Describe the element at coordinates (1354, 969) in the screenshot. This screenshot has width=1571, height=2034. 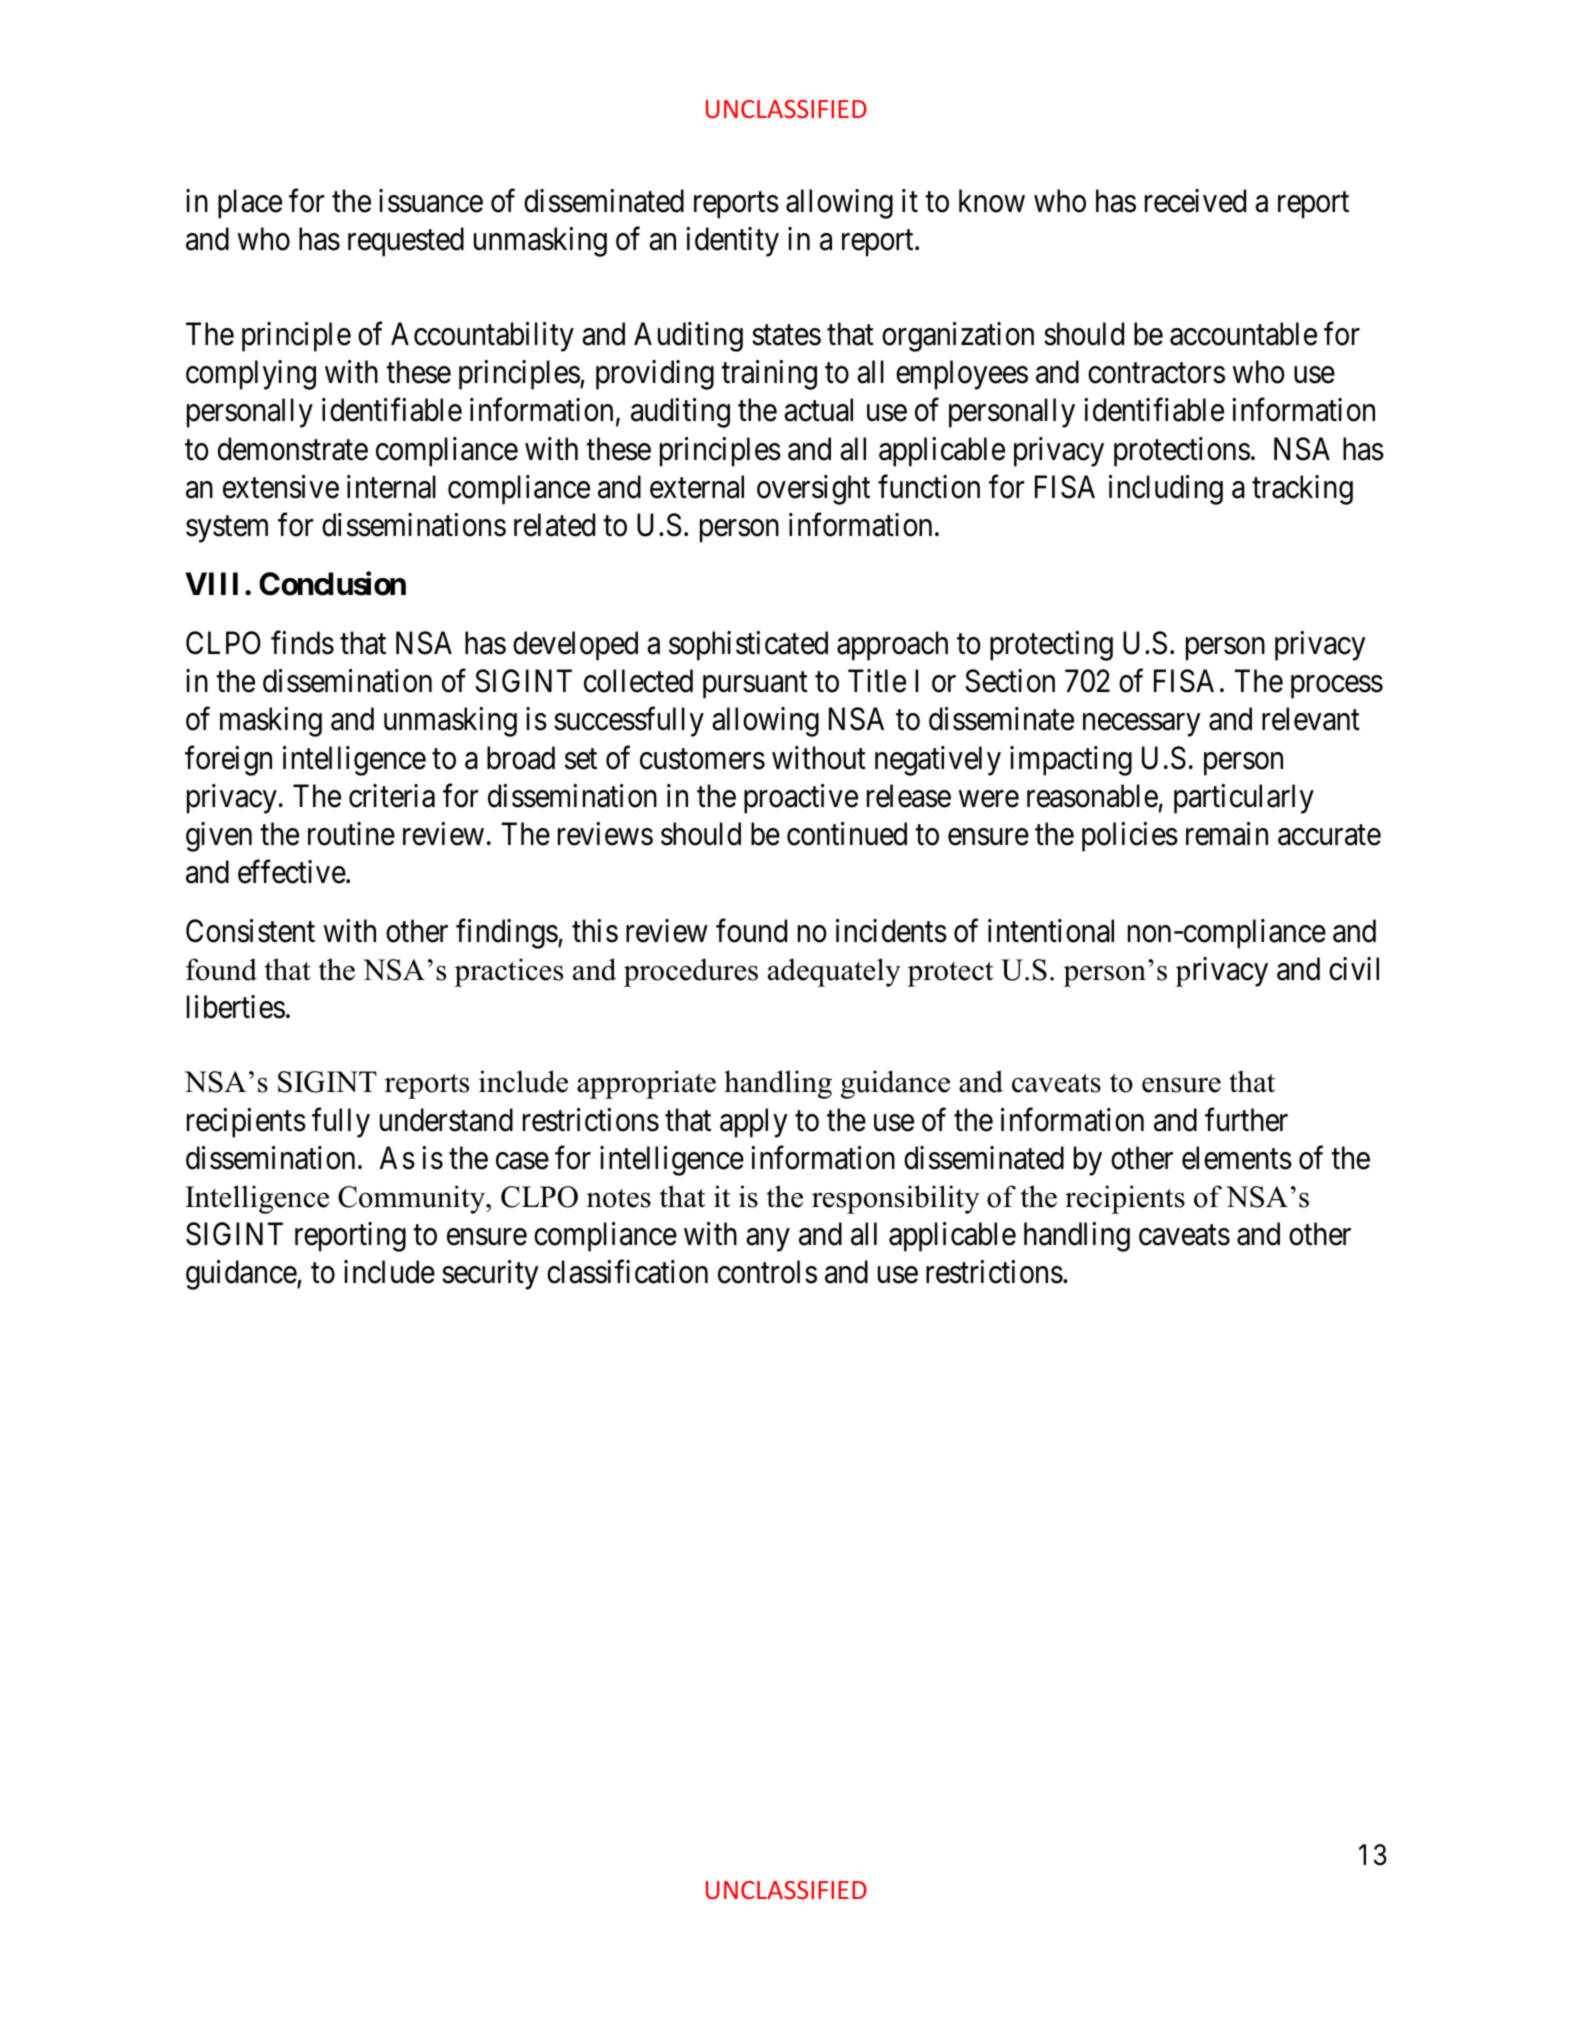
I see `civil` at that location.
